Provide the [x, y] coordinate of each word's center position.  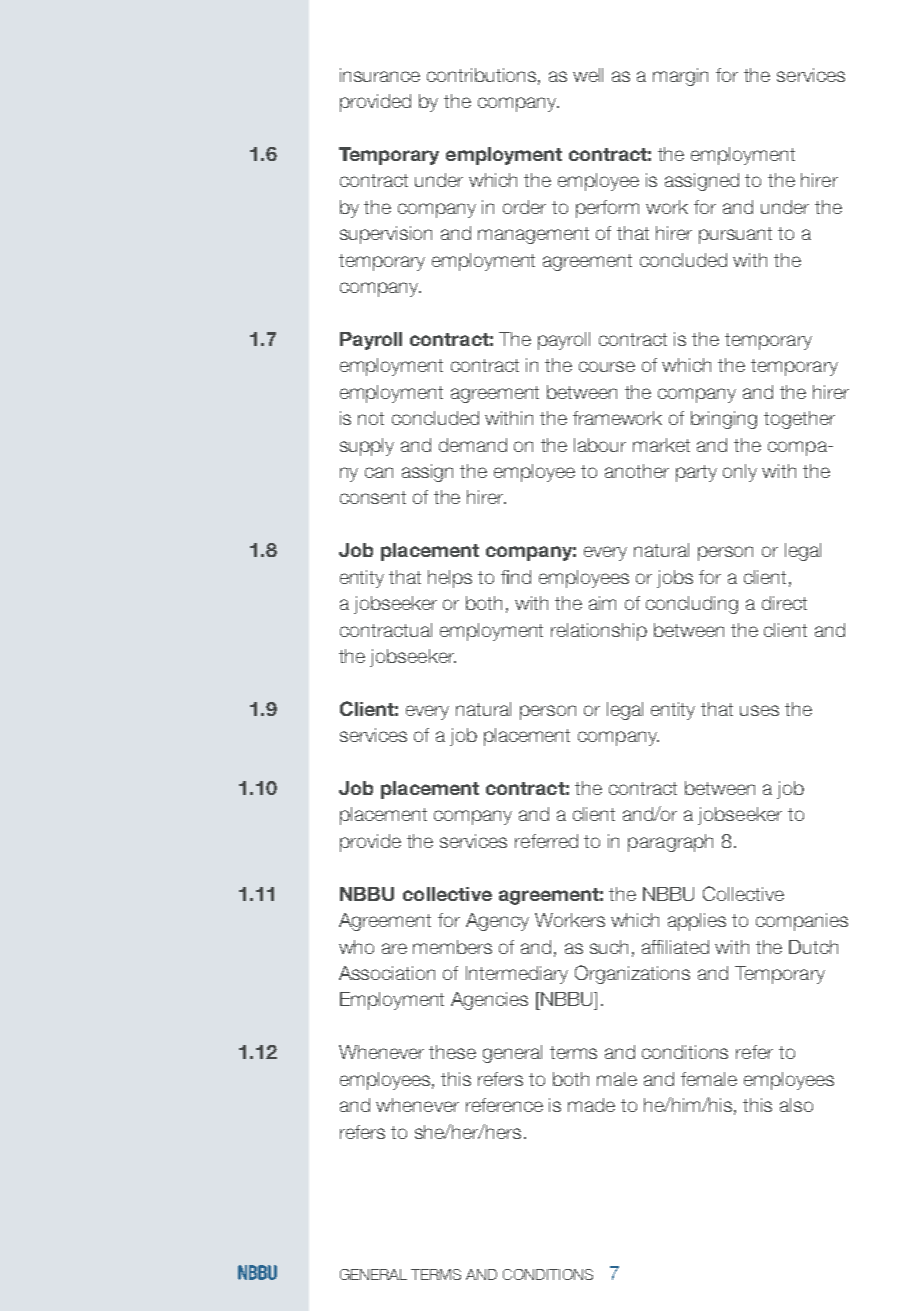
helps [450, 579]
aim [602, 603]
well [588, 75]
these [452, 1052]
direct [784, 603]
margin [680, 77]
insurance [380, 75]
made [591, 1105]
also [796, 1105]
